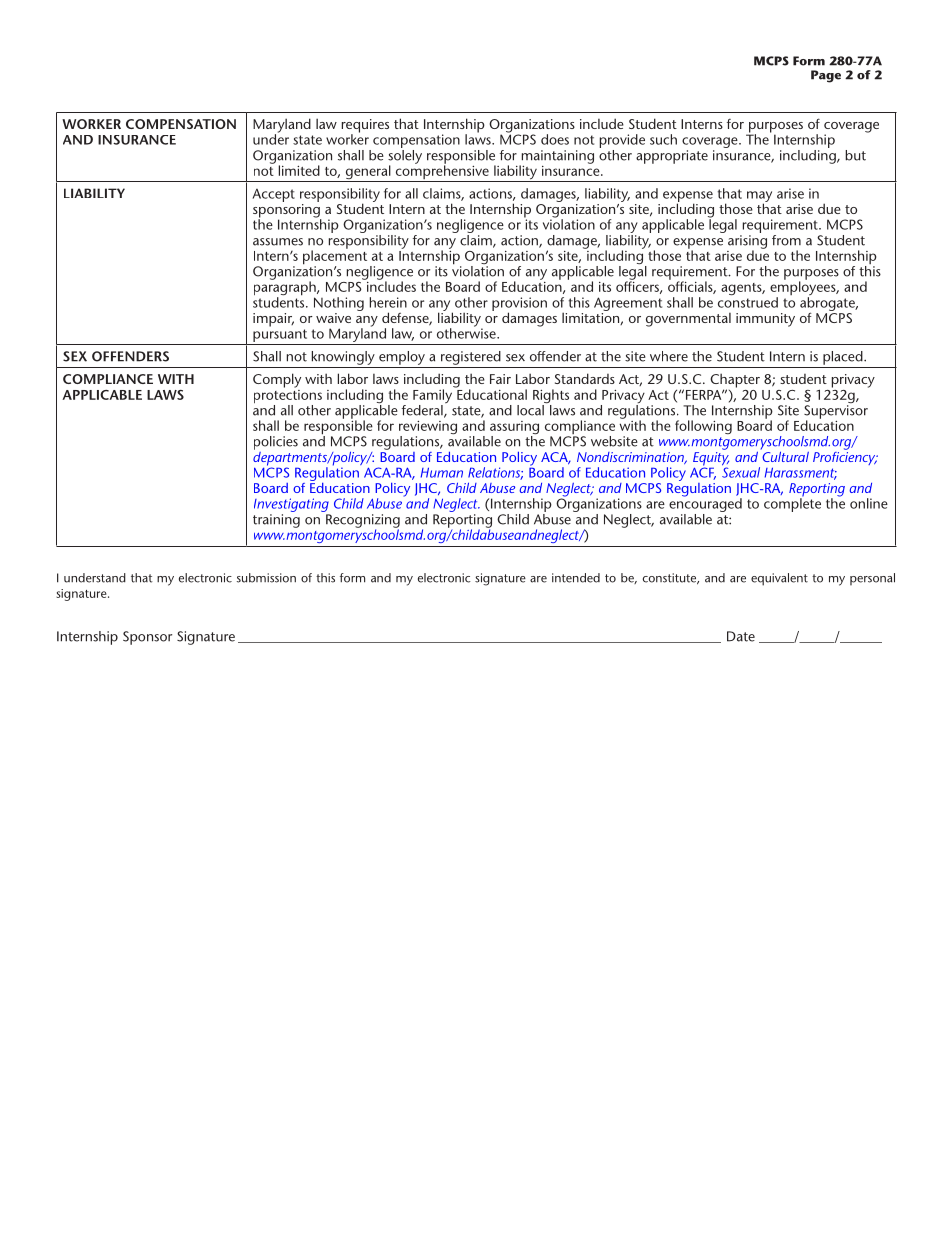  What do you see at coordinates (801, 473) in the screenshot?
I see `Harassment` at bounding box center [801, 473].
